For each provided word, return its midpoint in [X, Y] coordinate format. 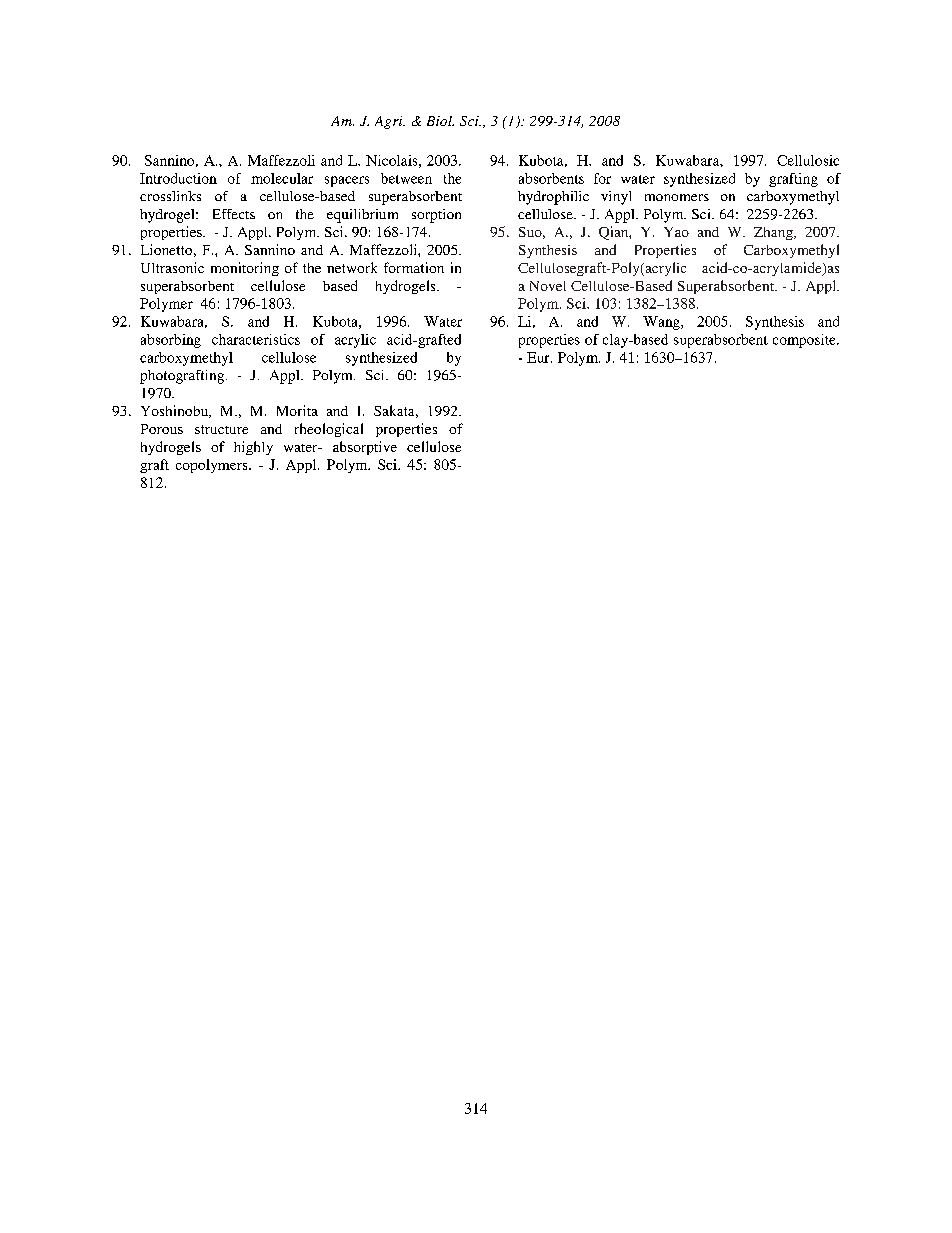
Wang [662, 323]
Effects [234, 214]
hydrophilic [553, 198]
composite [805, 341]
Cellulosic [808, 160]
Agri [390, 122]
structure [221, 429]
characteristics [256, 339]
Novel [548, 286]
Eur [539, 357]
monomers [677, 197]
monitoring [245, 269]
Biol [440, 121]
